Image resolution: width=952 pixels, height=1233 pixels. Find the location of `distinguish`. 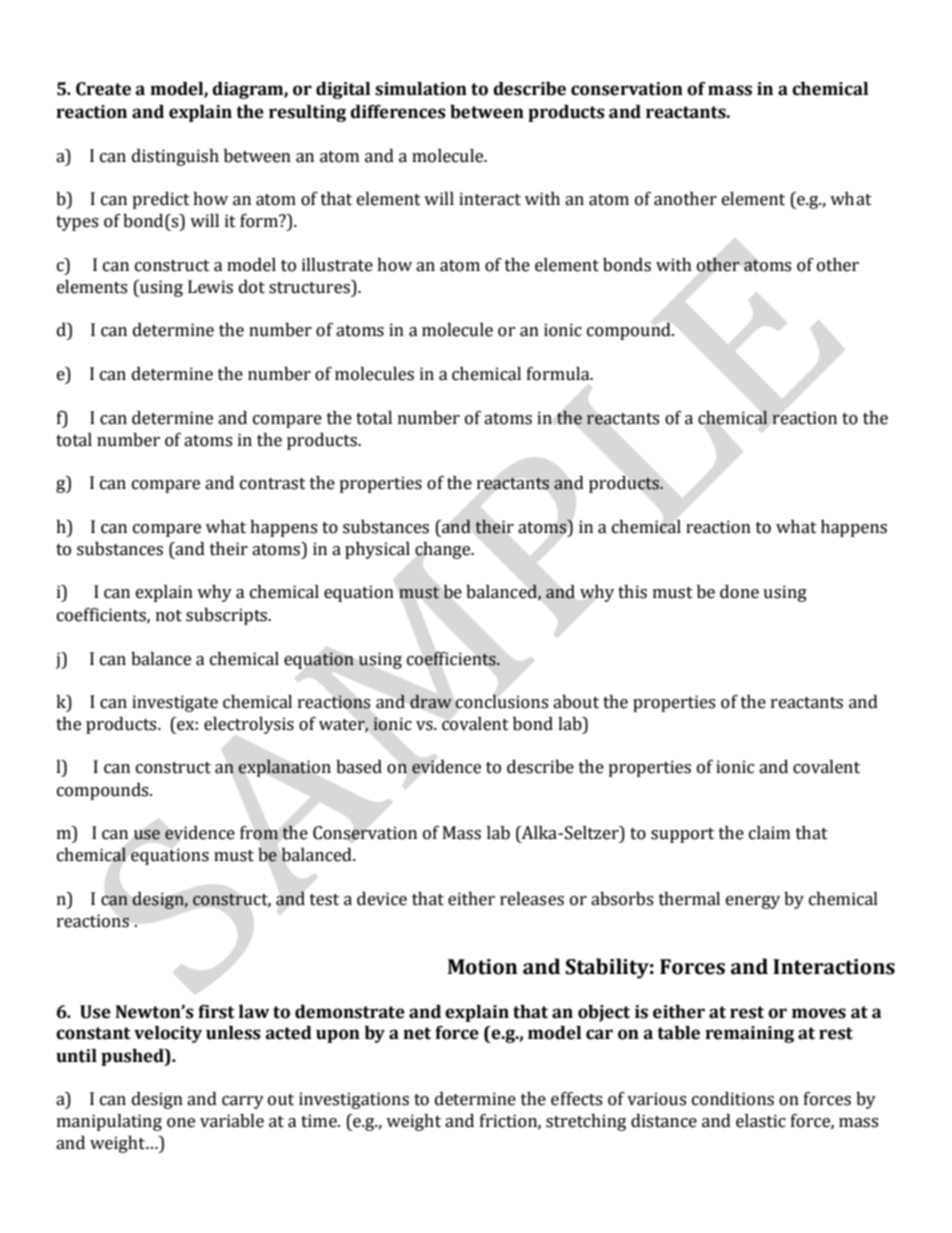

distinguish is located at coordinates (175, 157).
